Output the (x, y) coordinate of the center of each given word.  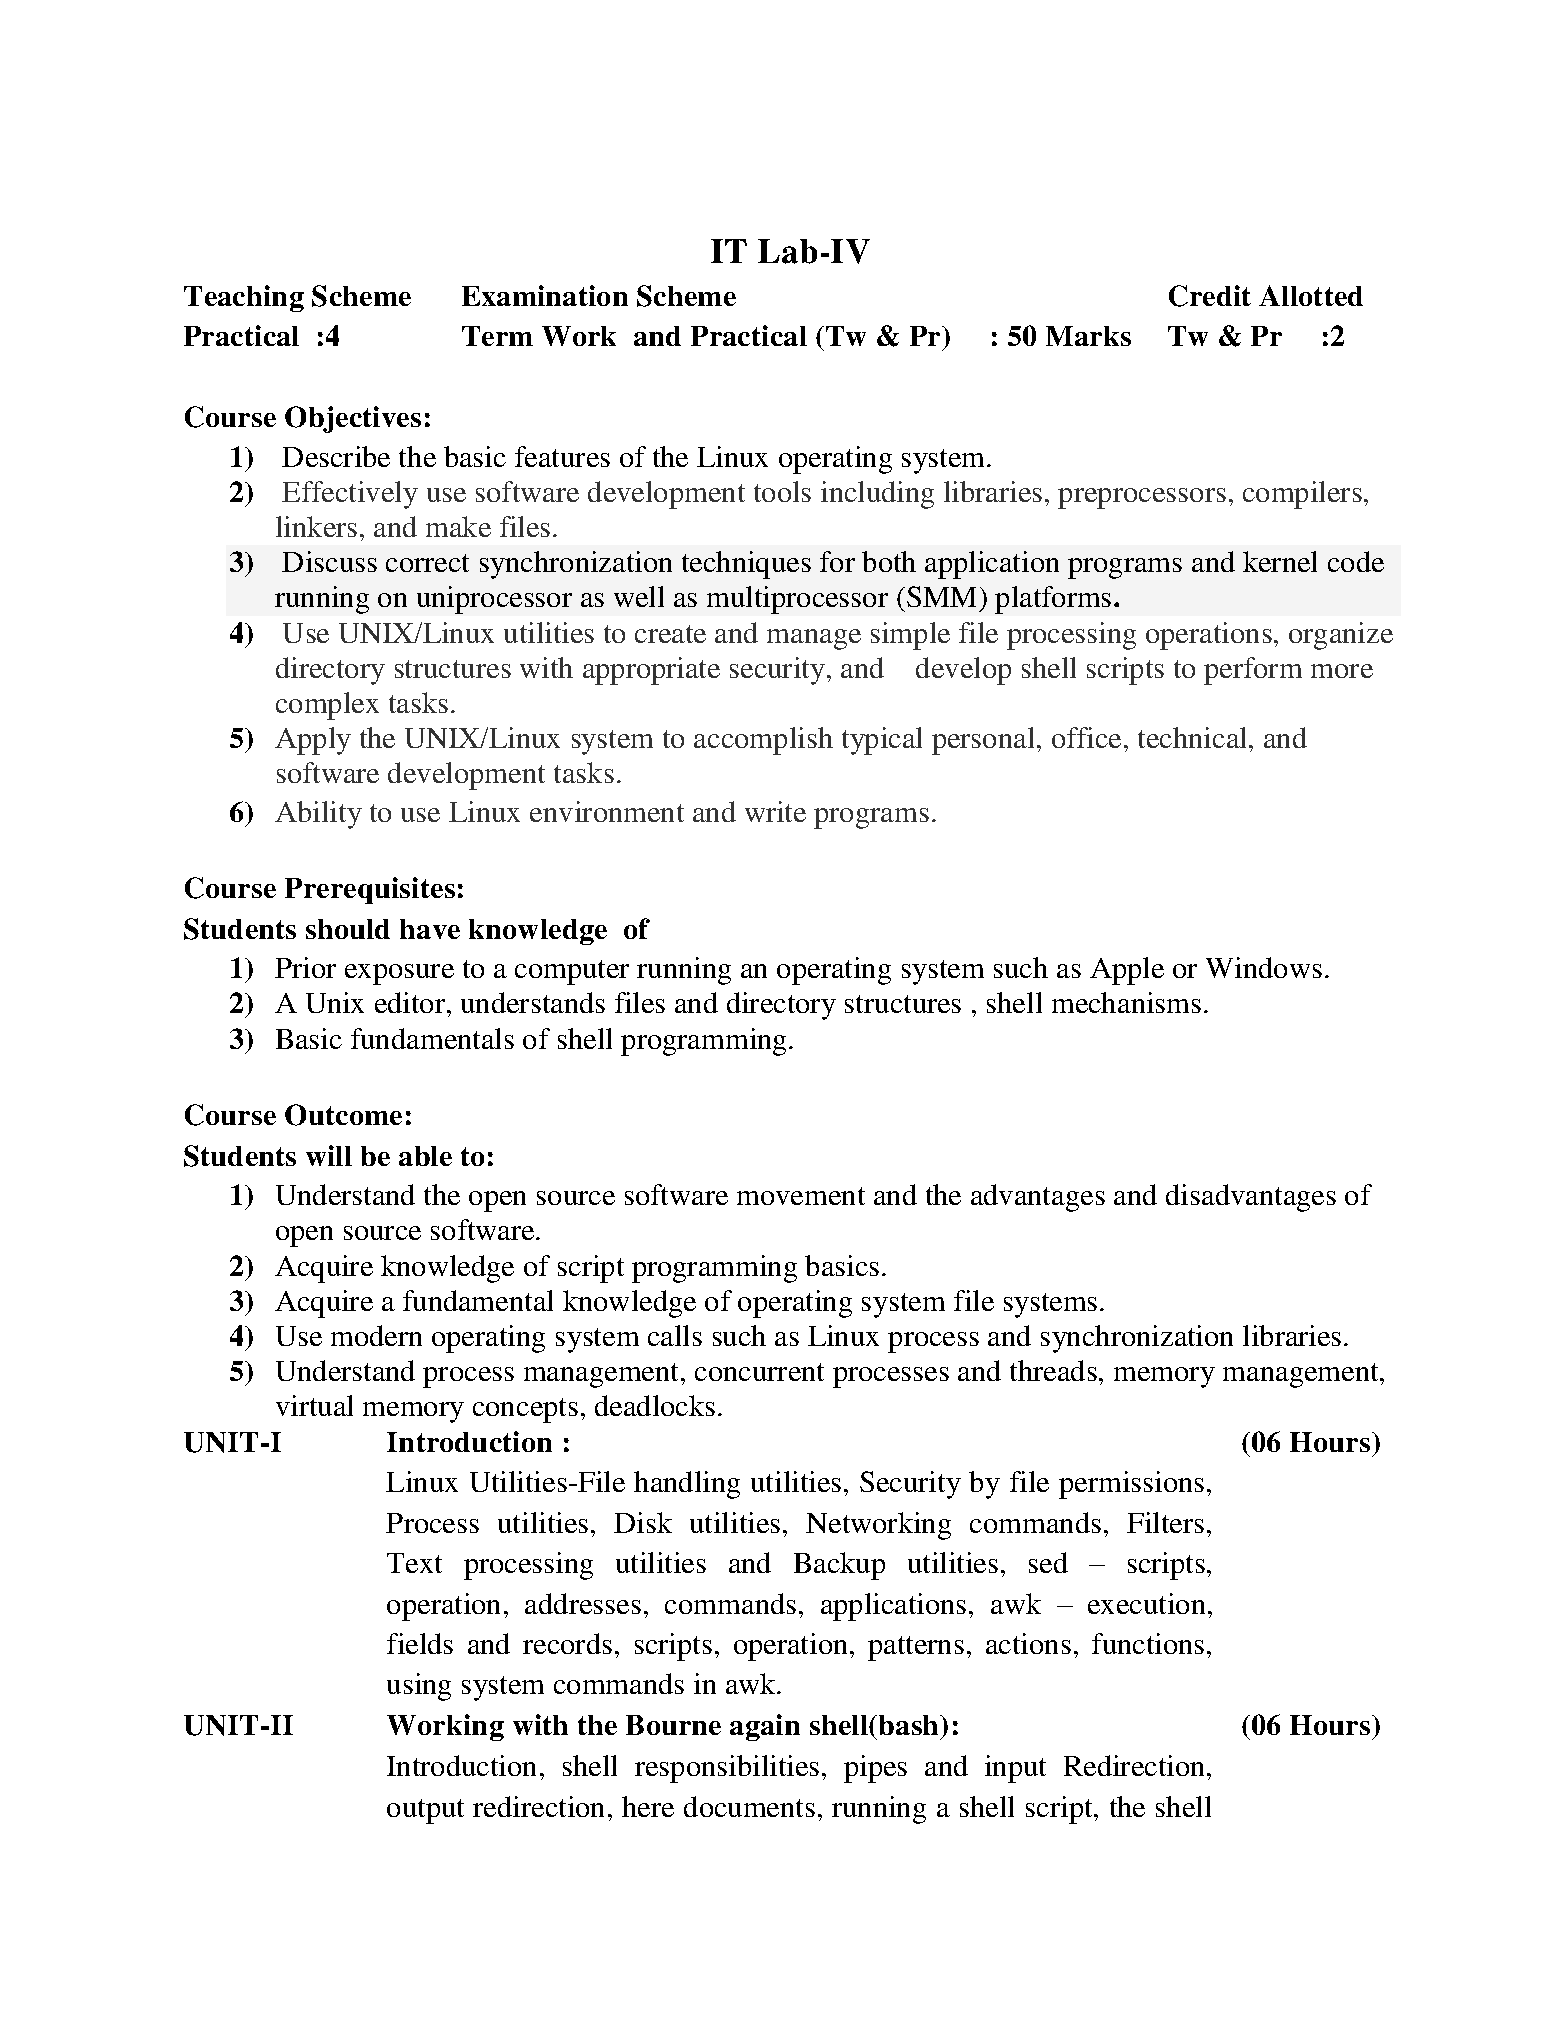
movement (801, 1196)
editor (411, 1002)
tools (782, 491)
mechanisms (1126, 1002)
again (765, 1727)
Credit (1210, 296)
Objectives (353, 419)
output (425, 1811)
